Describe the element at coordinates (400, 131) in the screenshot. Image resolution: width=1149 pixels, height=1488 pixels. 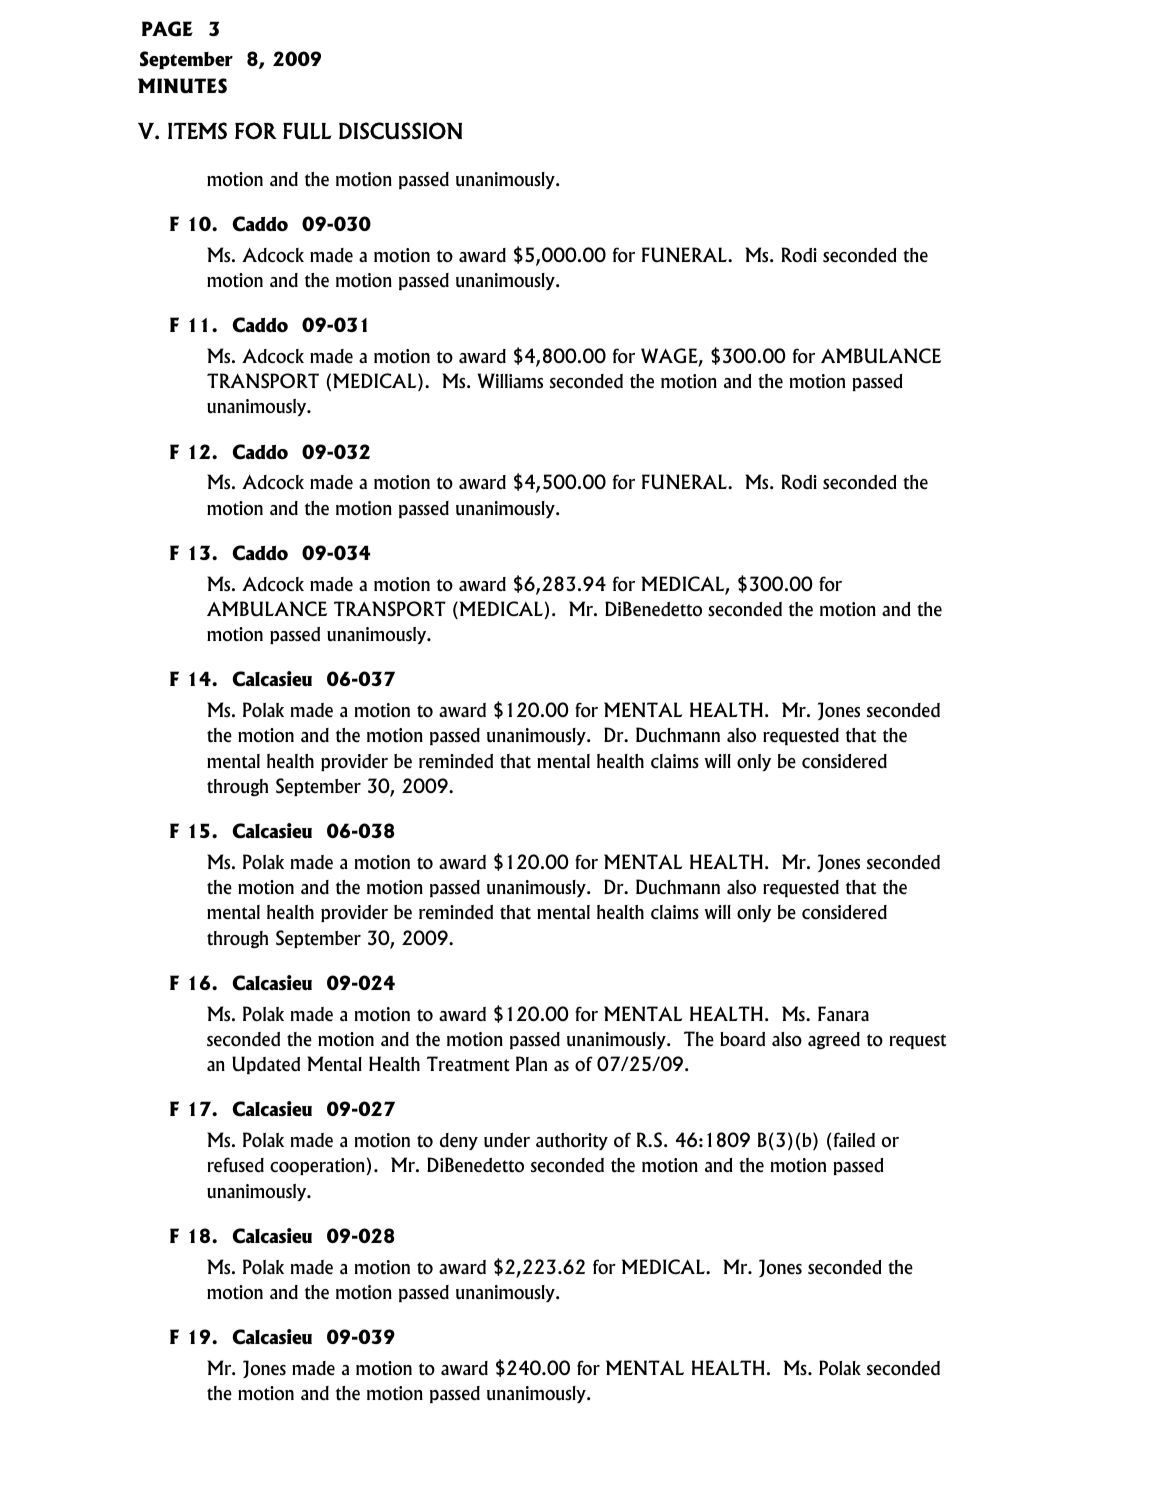
I see `DISCUSSION` at that location.
